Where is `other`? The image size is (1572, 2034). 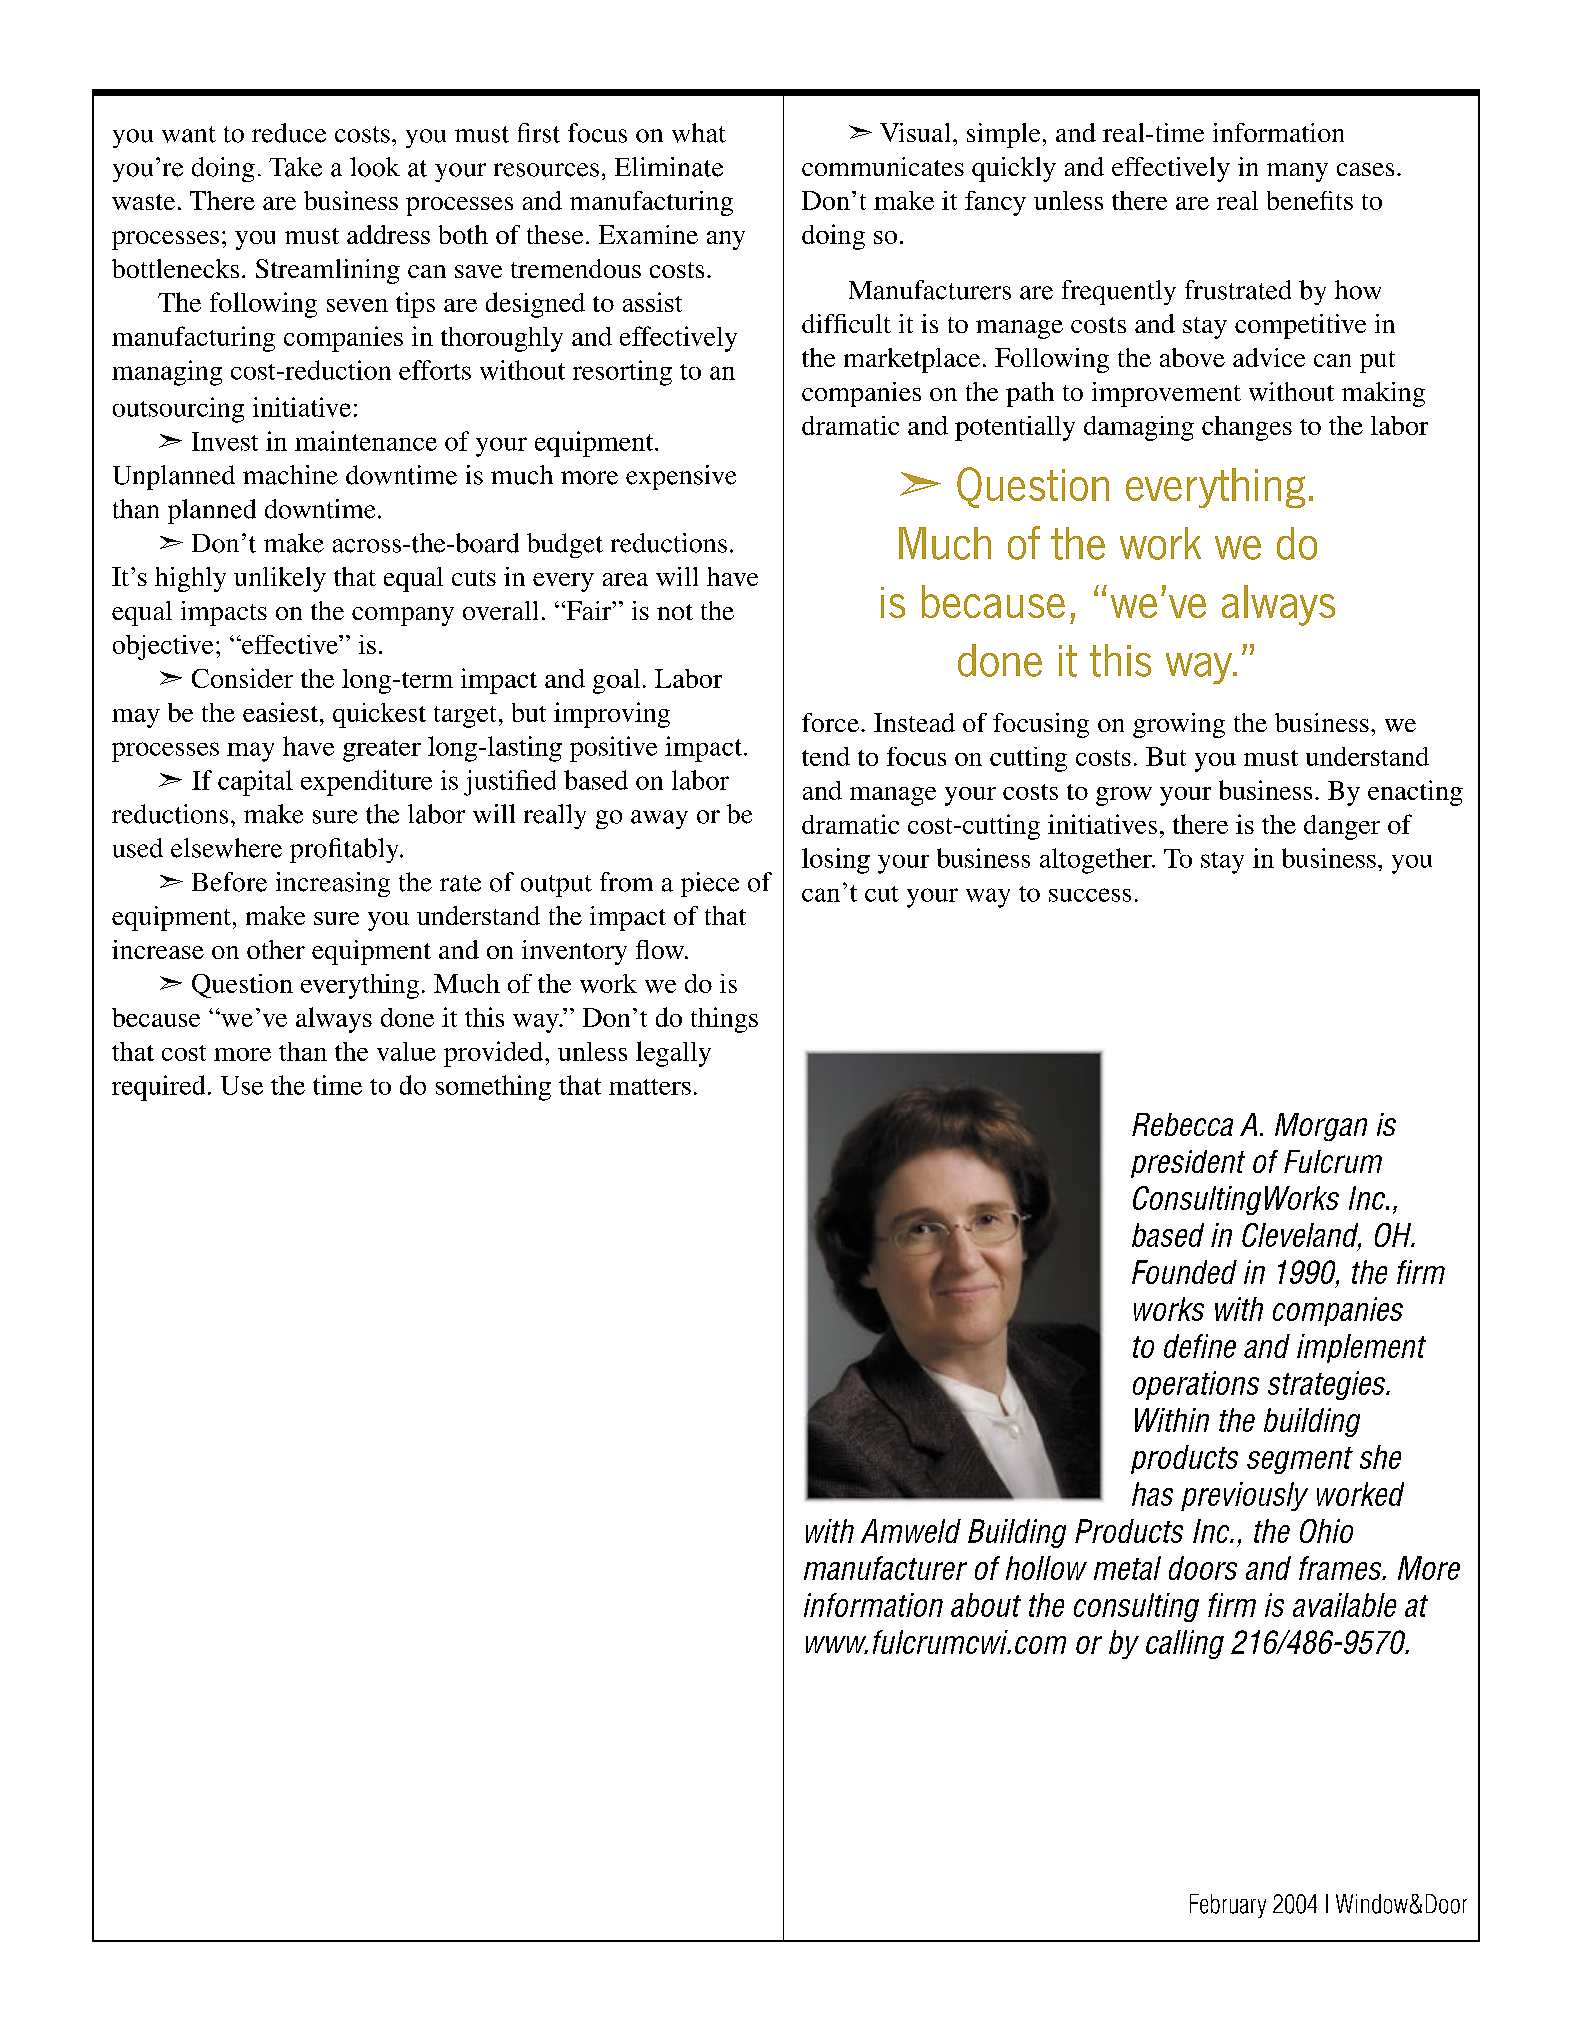 other is located at coordinates (276, 949).
